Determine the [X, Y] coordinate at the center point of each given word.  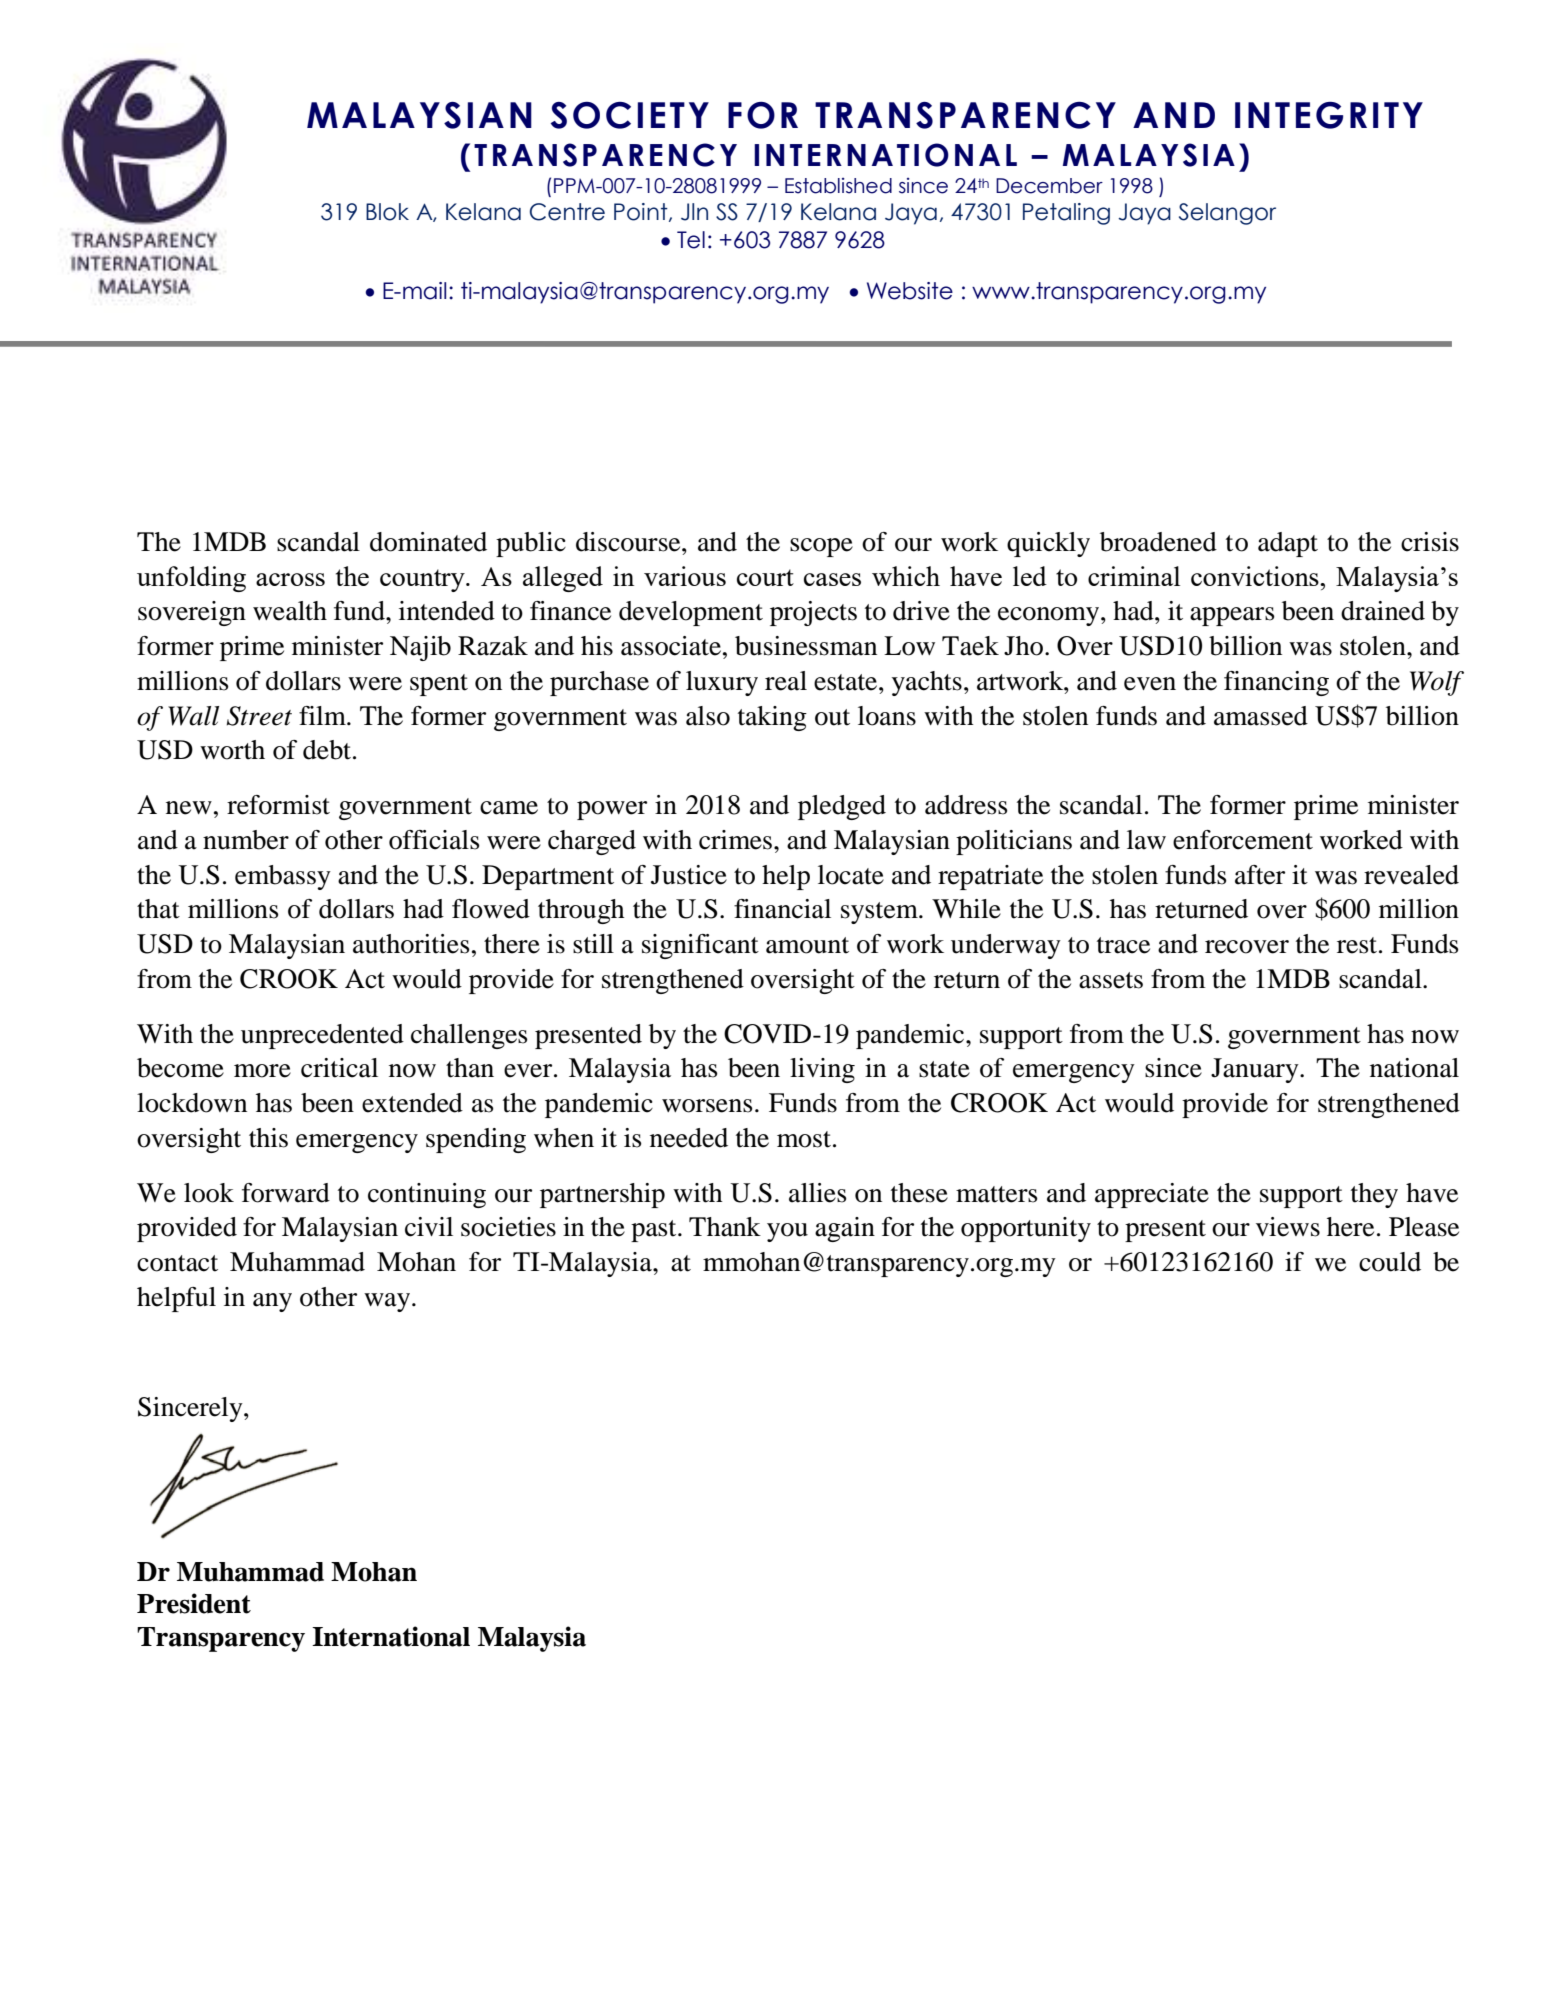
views [1288, 1227]
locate [851, 875]
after [1260, 875]
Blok [387, 212]
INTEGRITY [1329, 115]
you [787, 1232]
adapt [1288, 544]
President [194, 1603]
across [290, 579]
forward [286, 1193]
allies [818, 1193]
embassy [283, 877]
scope [821, 547]
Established [838, 186]
